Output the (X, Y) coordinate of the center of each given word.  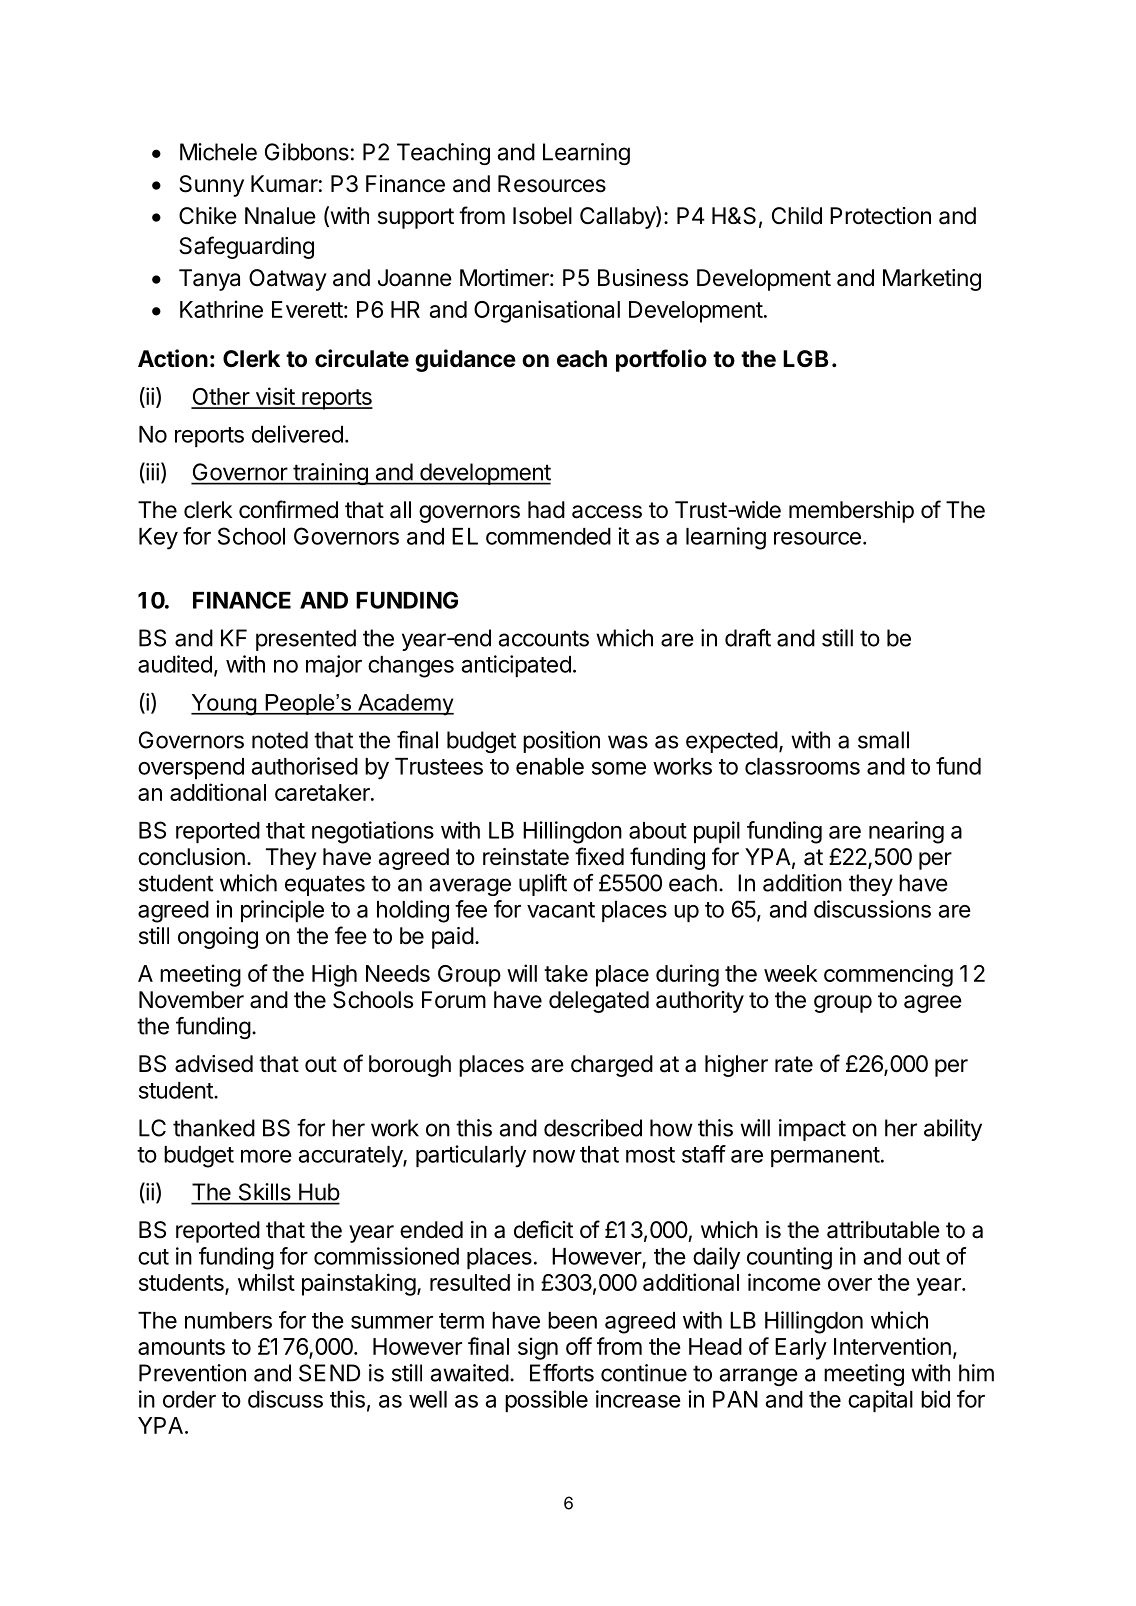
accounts (544, 638)
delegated (599, 1002)
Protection (880, 216)
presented (306, 640)
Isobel (542, 216)
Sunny (211, 186)
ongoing (218, 938)
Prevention (192, 1373)
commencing (888, 975)
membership (851, 512)
